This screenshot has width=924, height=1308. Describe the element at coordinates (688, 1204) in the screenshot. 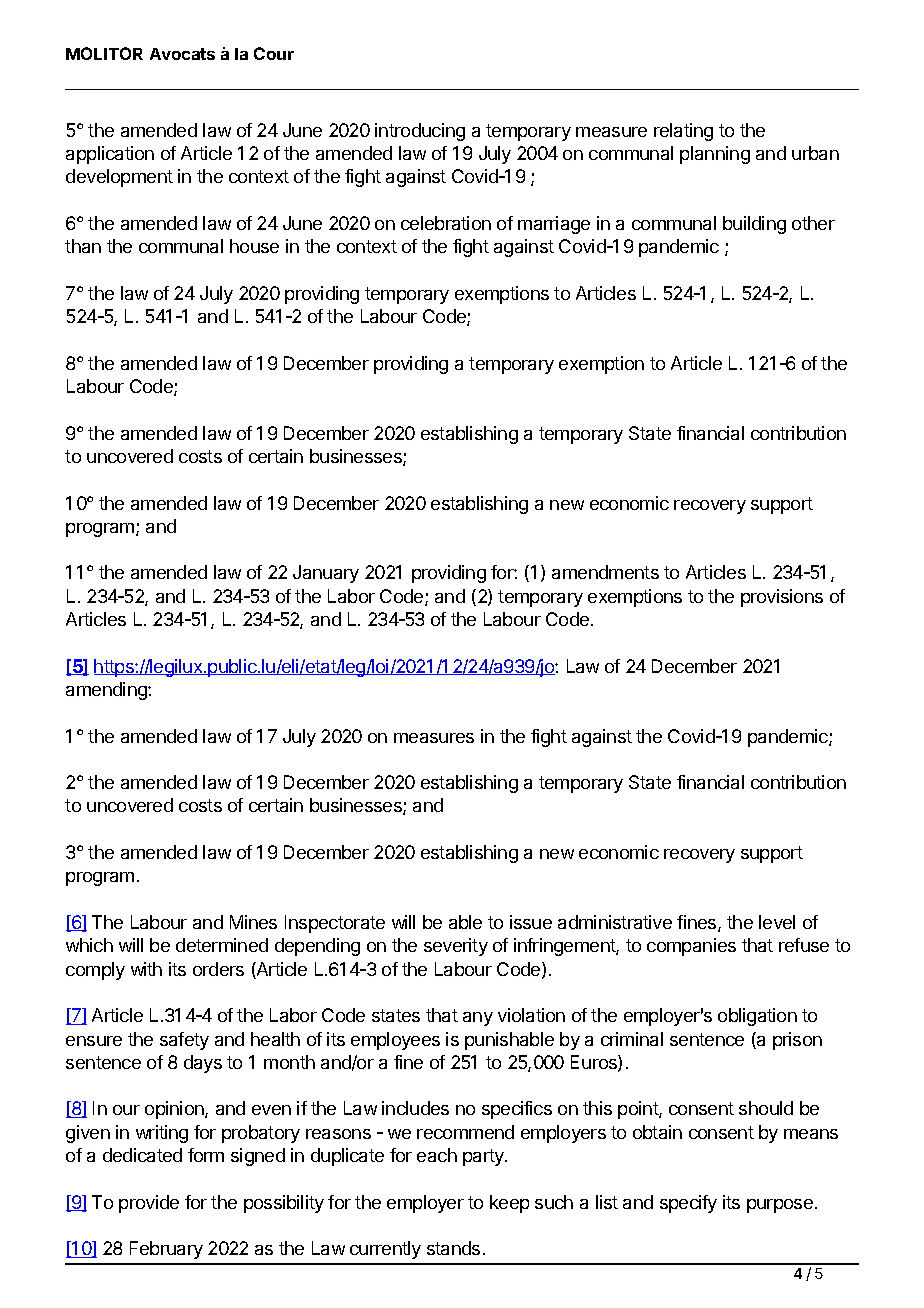

I see `specify` at that location.
